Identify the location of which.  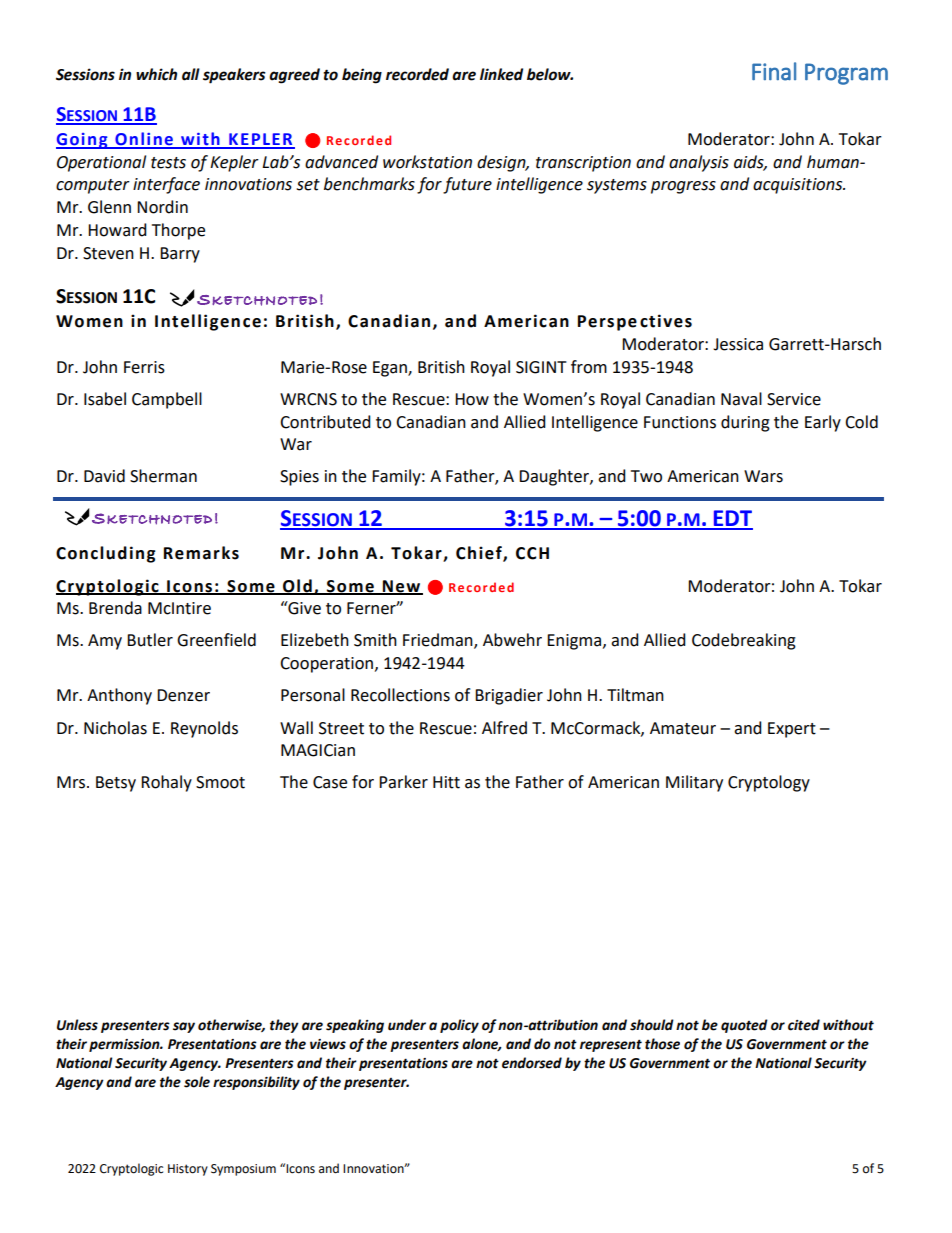
(156, 74).
